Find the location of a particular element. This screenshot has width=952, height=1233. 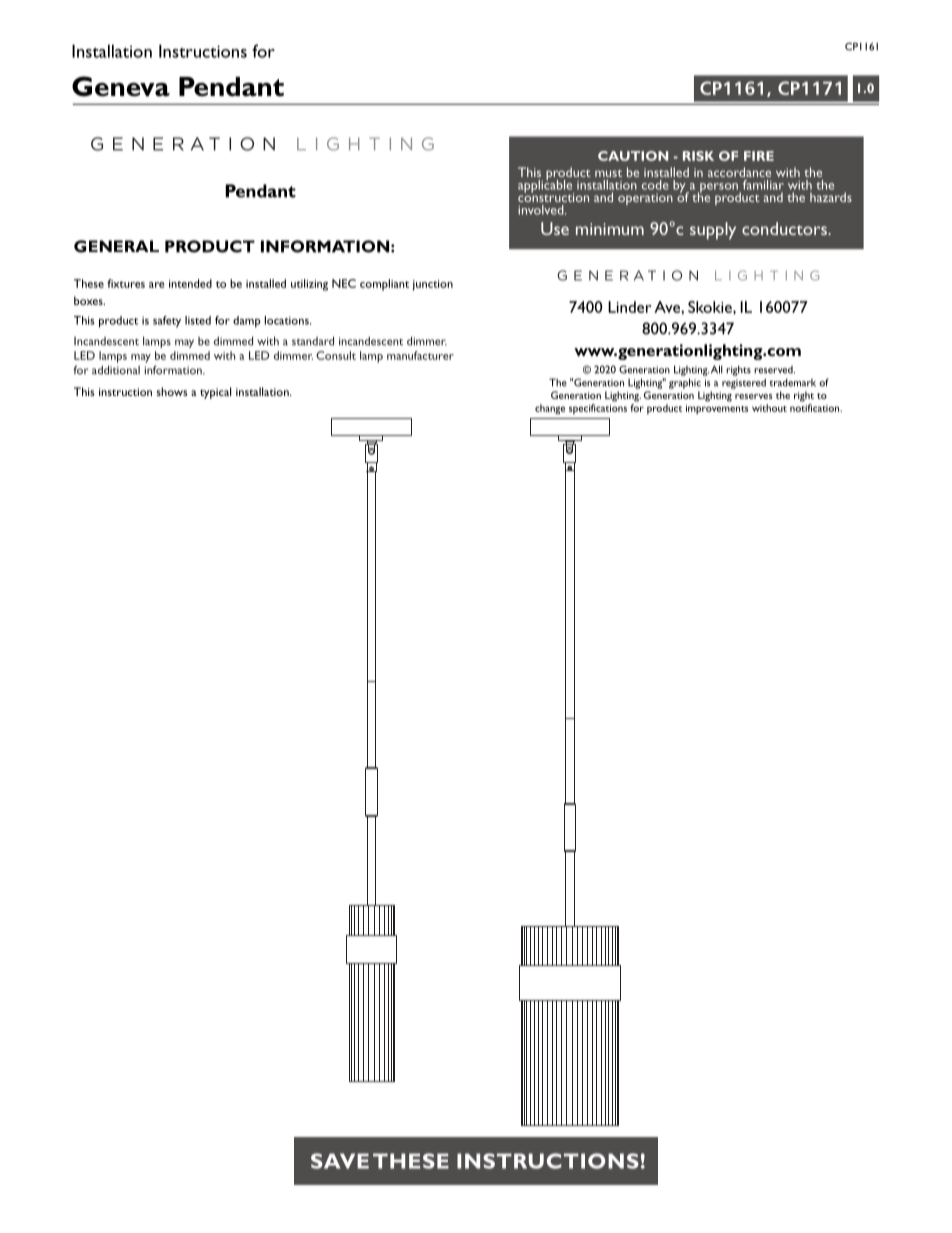

hazards is located at coordinates (831, 197).
